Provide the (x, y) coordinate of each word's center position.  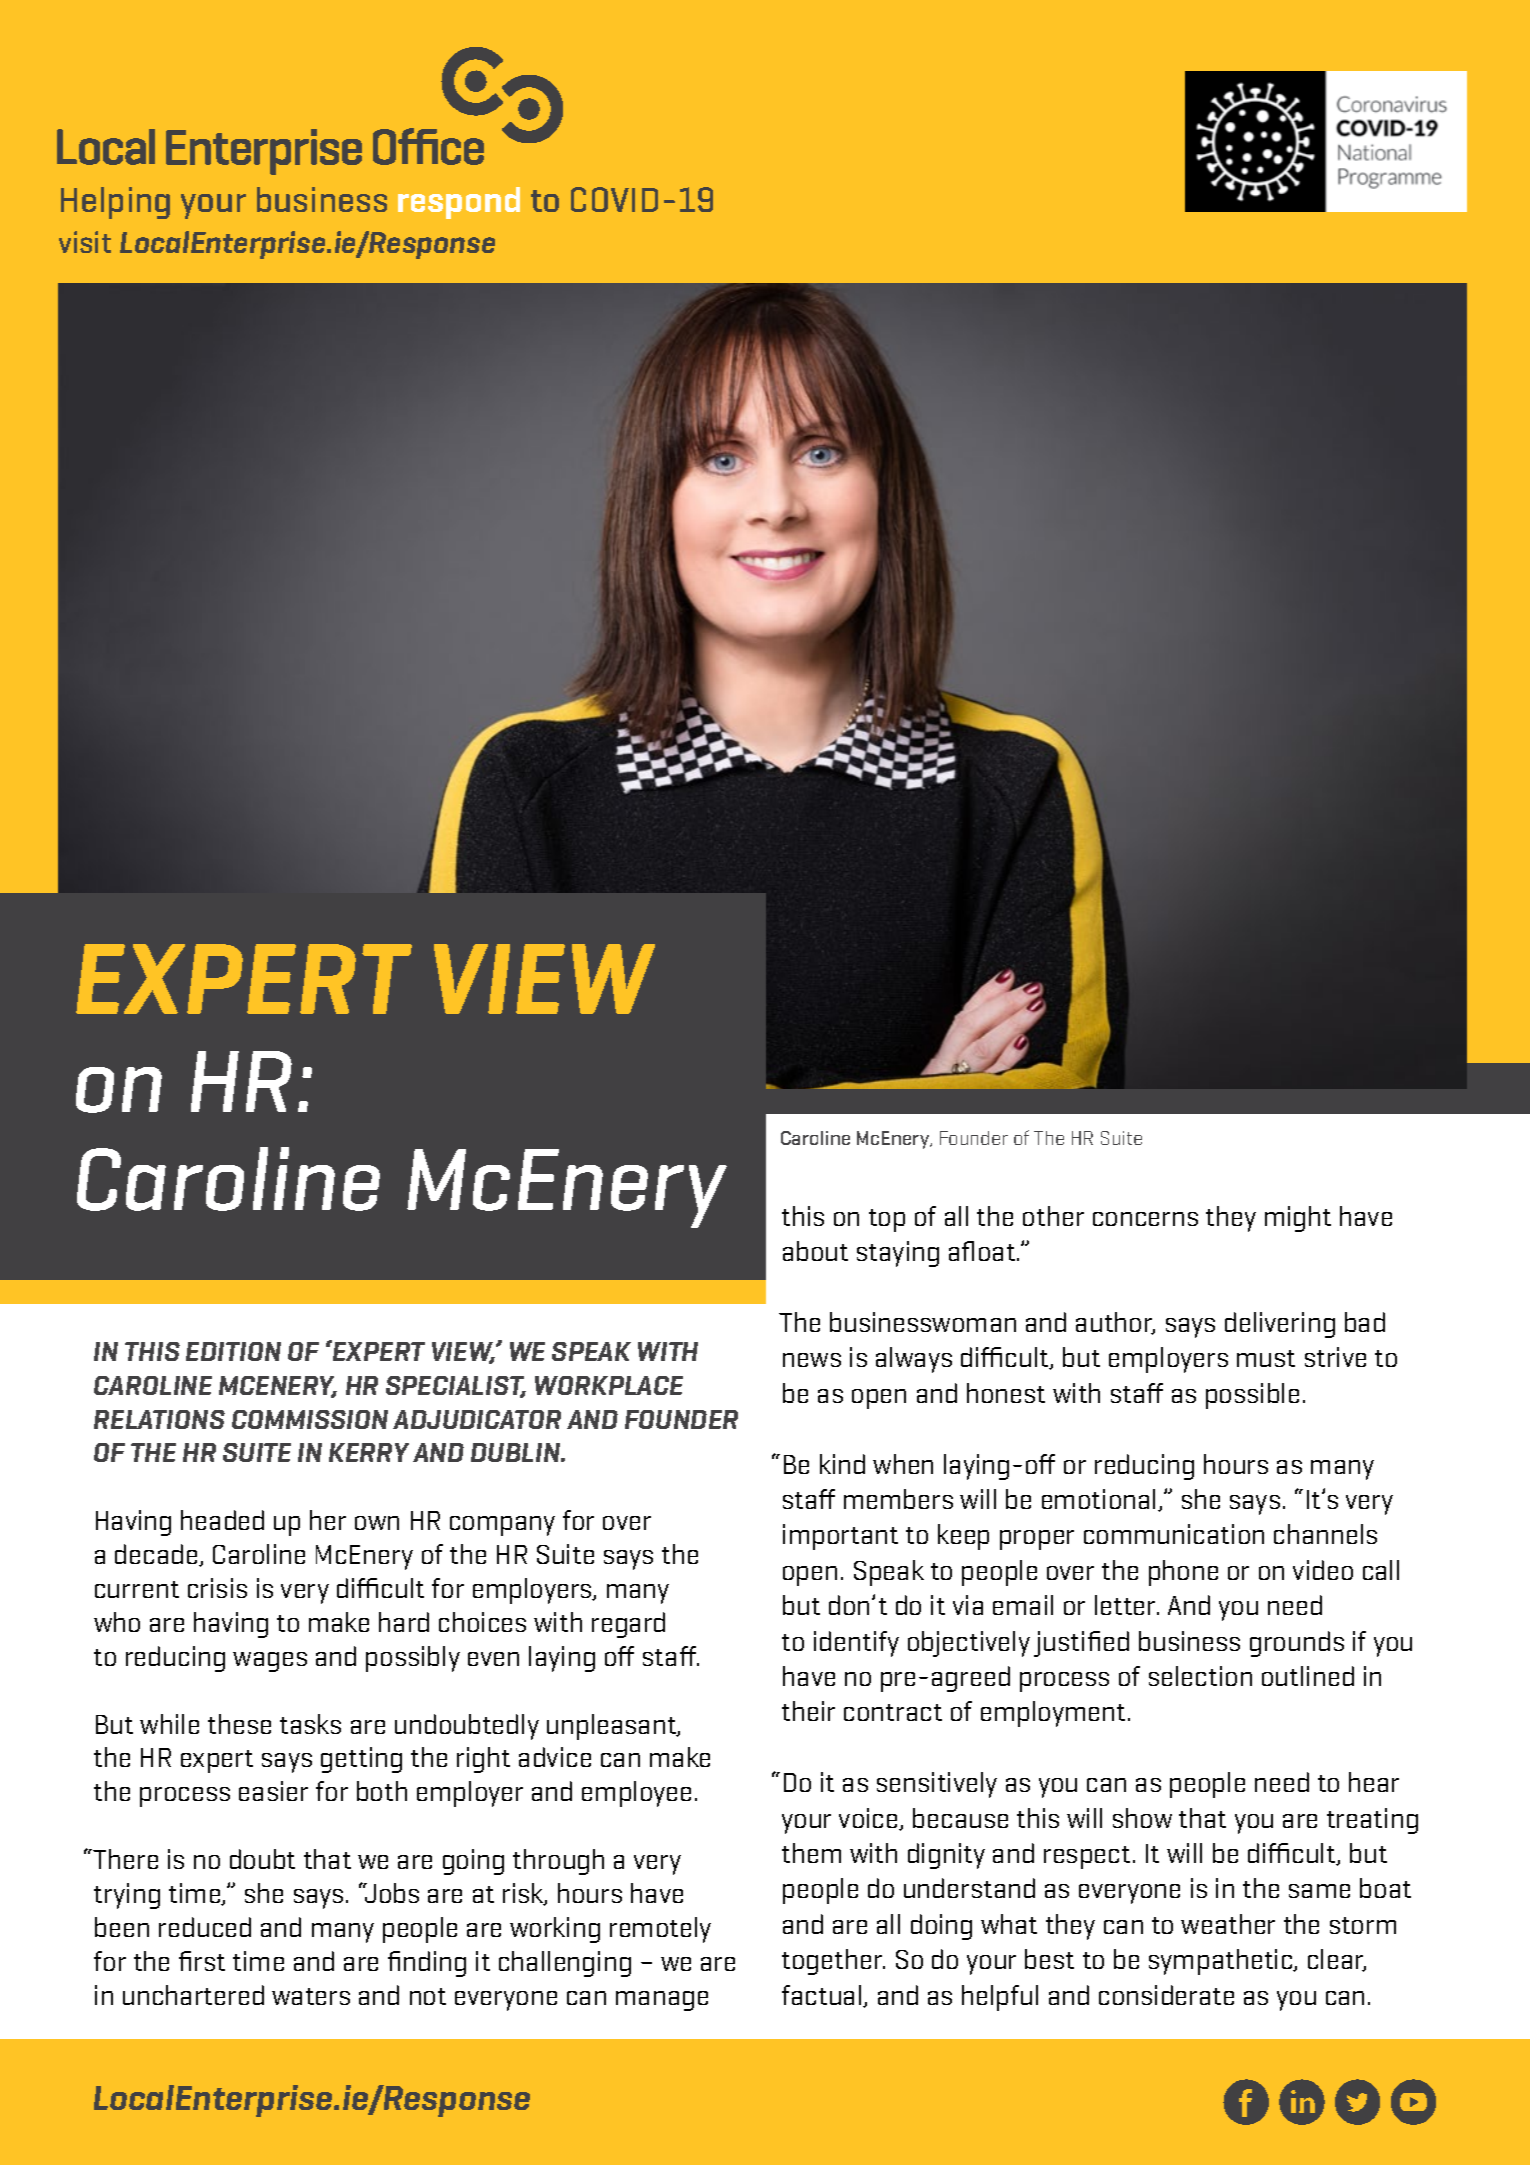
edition (233, 1351)
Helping (115, 203)
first (202, 1961)
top (887, 1220)
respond (459, 203)
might (1298, 1219)
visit (85, 242)
